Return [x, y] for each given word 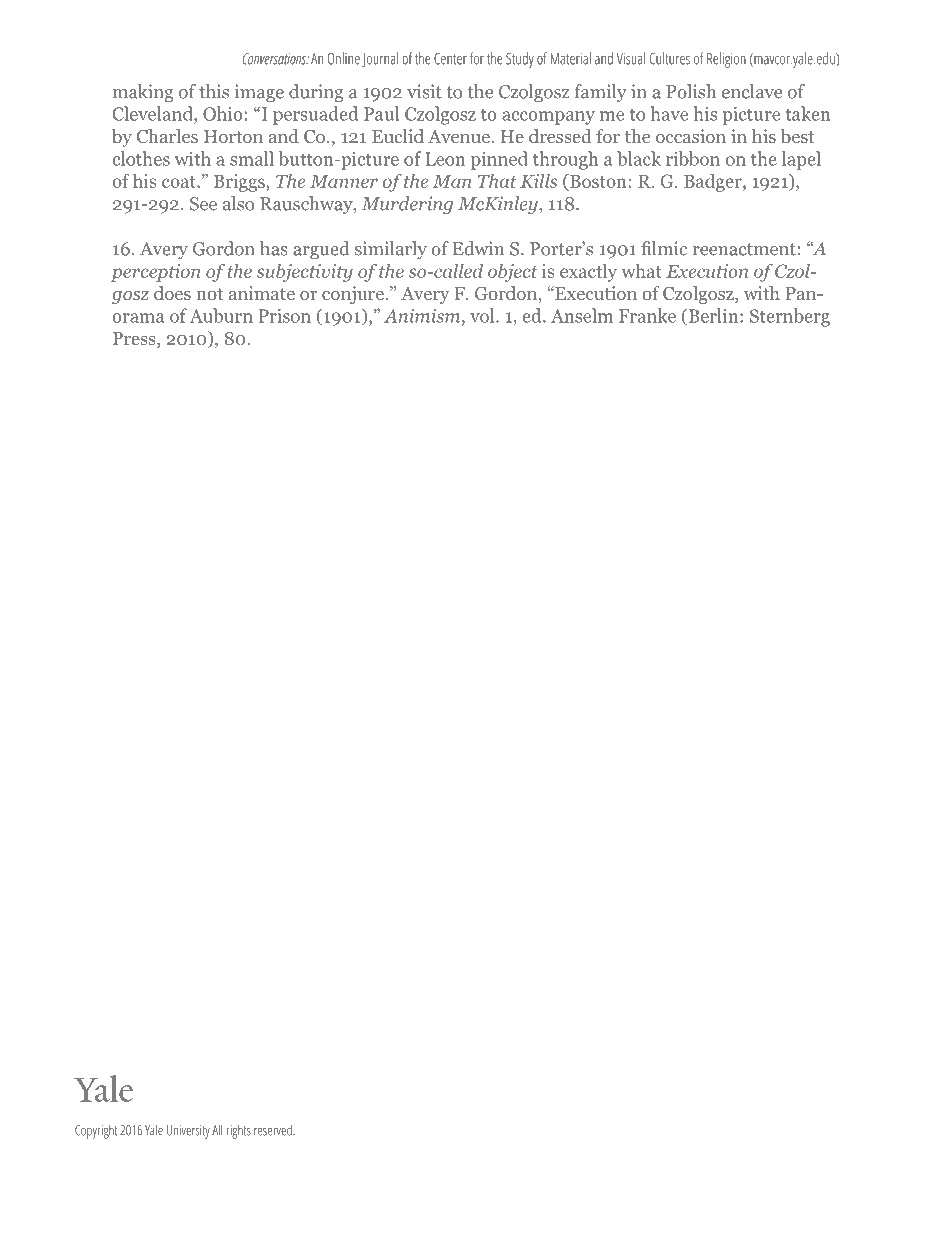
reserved [274, 1130]
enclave [752, 91]
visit [424, 91]
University [188, 1132]
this [214, 91]
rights [238, 1132]
